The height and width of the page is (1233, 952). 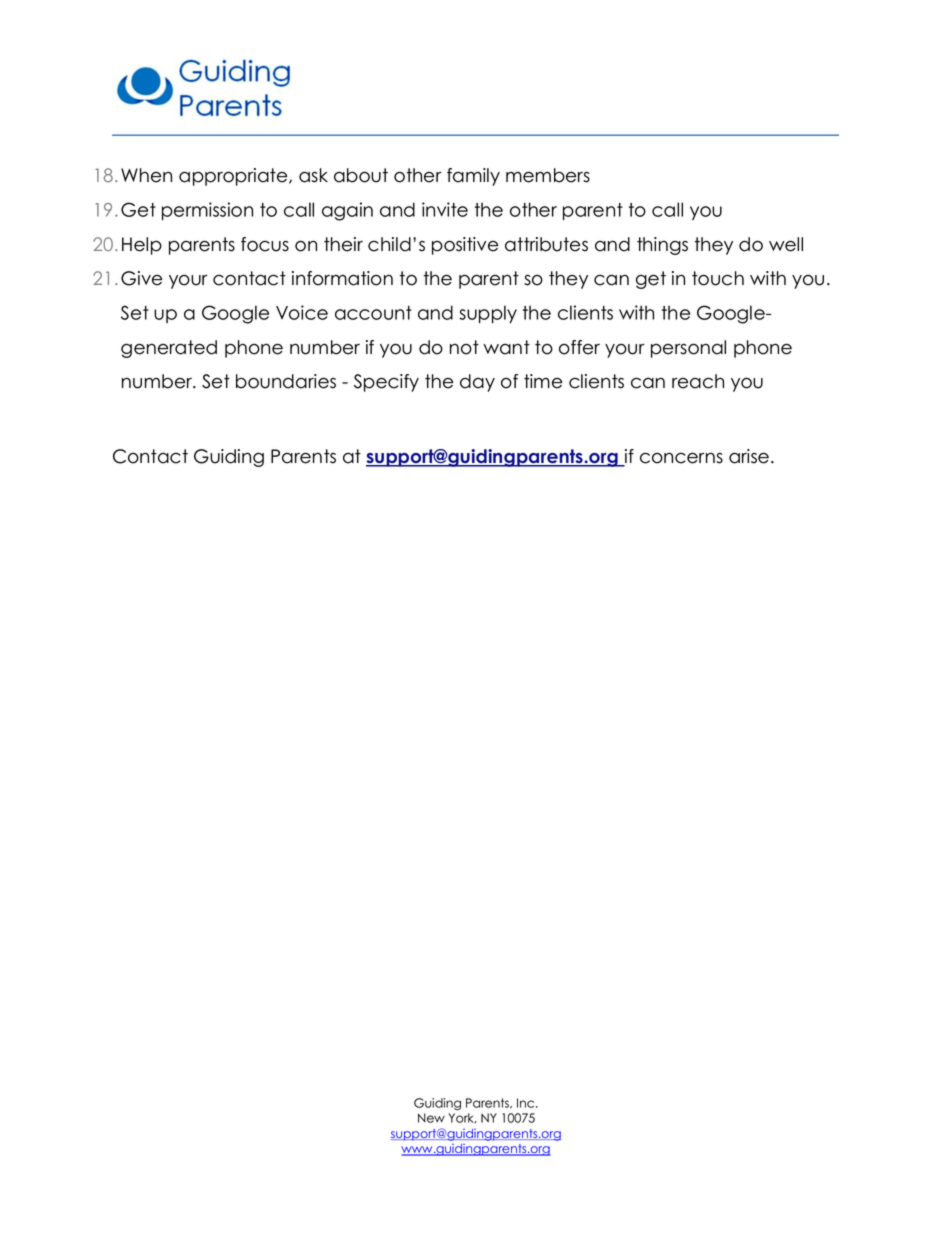 What do you see at coordinates (286, 381) in the page?
I see `boundaries` at bounding box center [286, 381].
